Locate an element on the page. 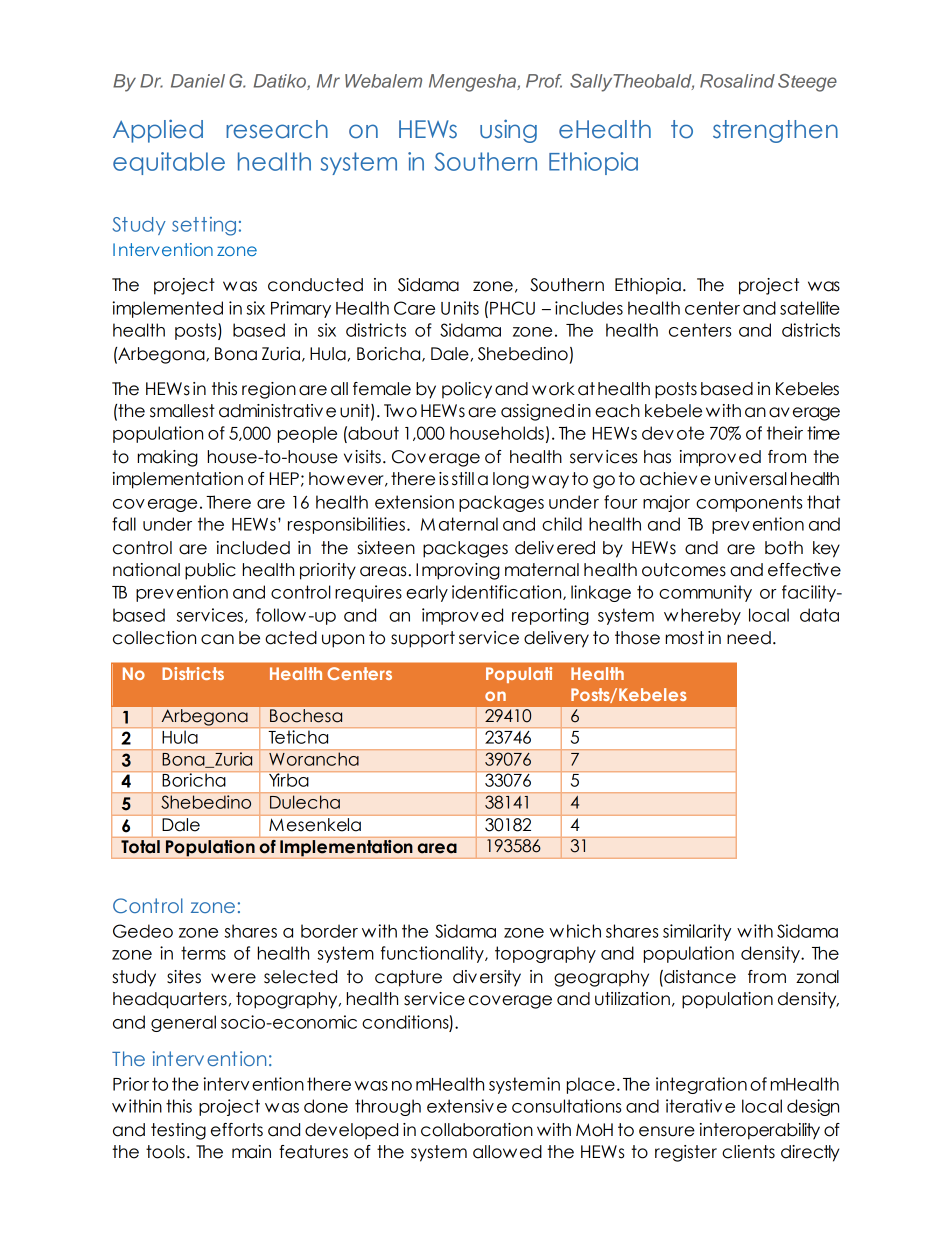 Image resolution: width=952 pixels, height=1233 pixels. similarity is located at coordinates (697, 932).
